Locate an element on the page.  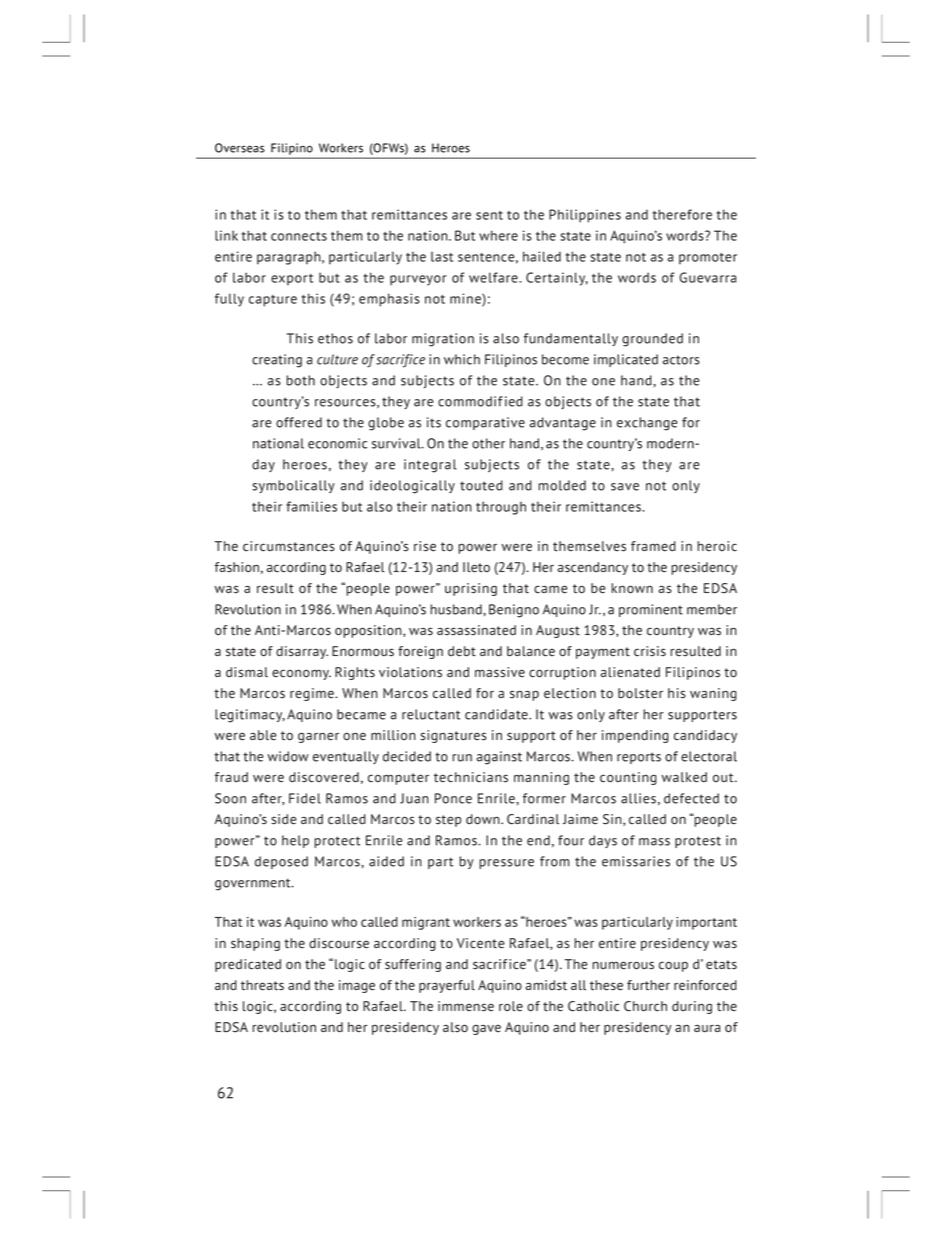
Church is located at coordinates (645, 1006).
